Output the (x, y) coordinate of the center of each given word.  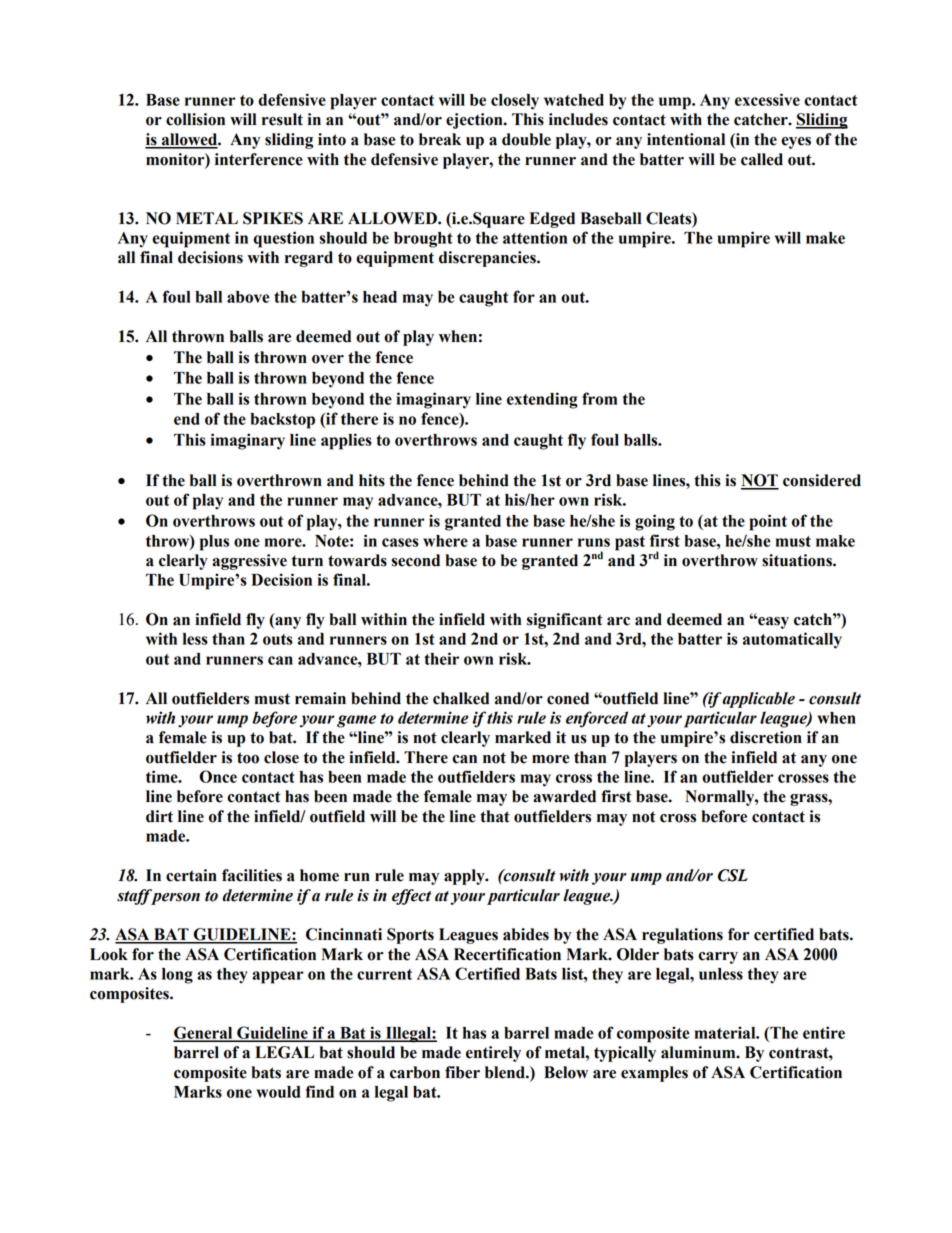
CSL (733, 875)
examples (654, 1074)
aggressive (249, 562)
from (599, 398)
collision (195, 119)
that (495, 816)
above (248, 297)
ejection (475, 121)
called (762, 159)
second (415, 560)
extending (542, 400)
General (204, 1033)
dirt (159, 816)
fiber (462, 1072)
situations (798, 560)
